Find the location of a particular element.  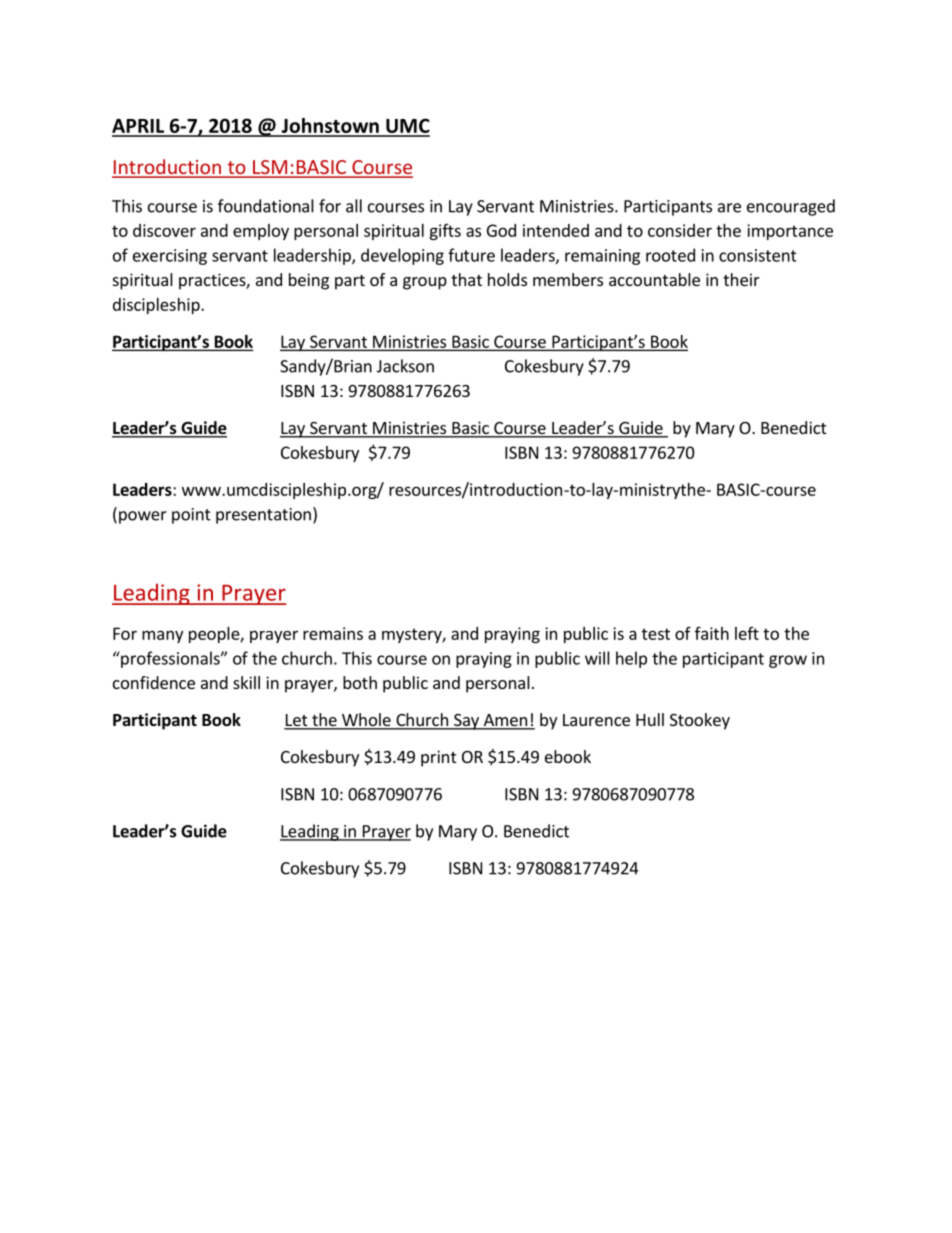

faith is located at coordinates (712, 633).
